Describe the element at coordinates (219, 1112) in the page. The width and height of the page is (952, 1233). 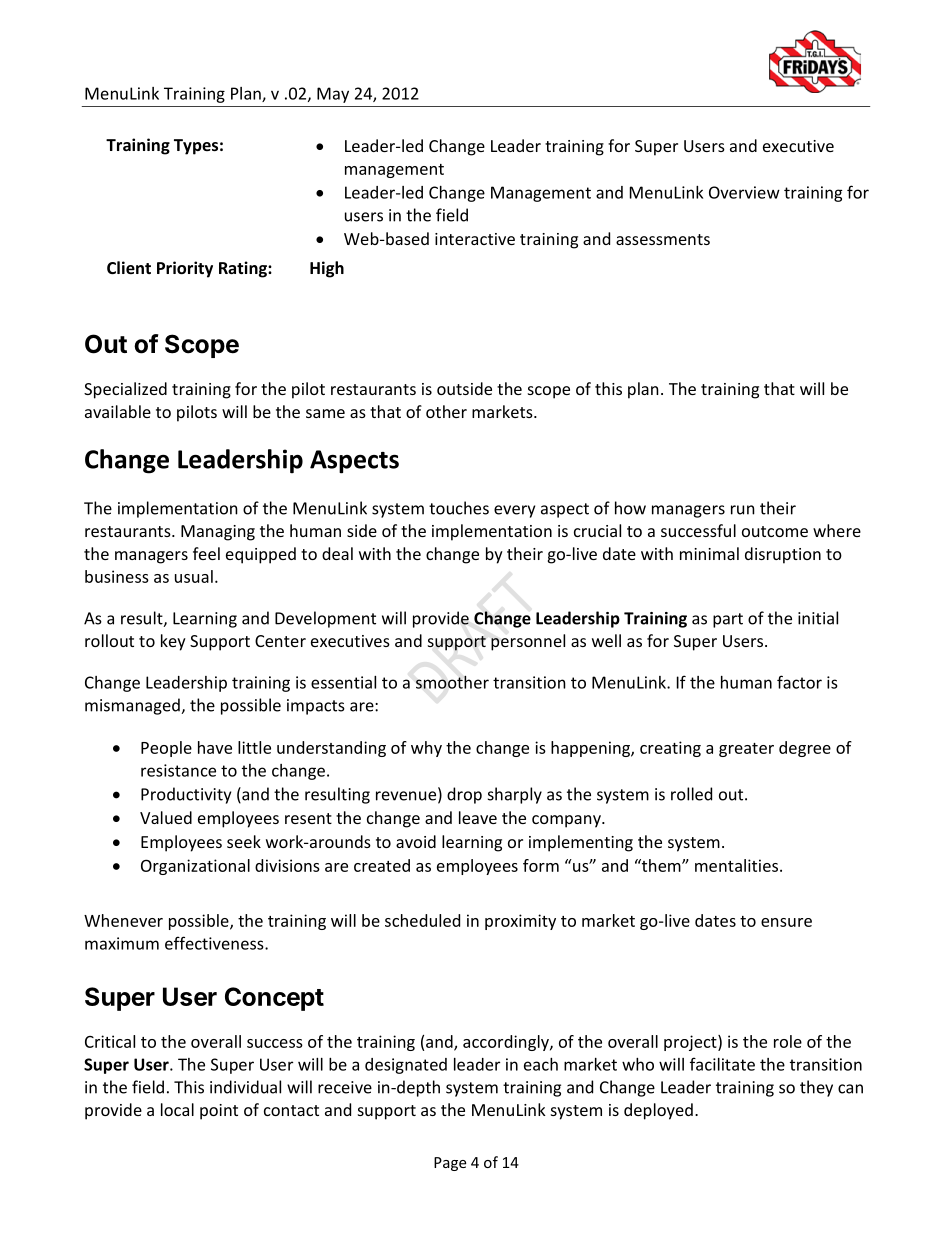
I see `point` at that location.
